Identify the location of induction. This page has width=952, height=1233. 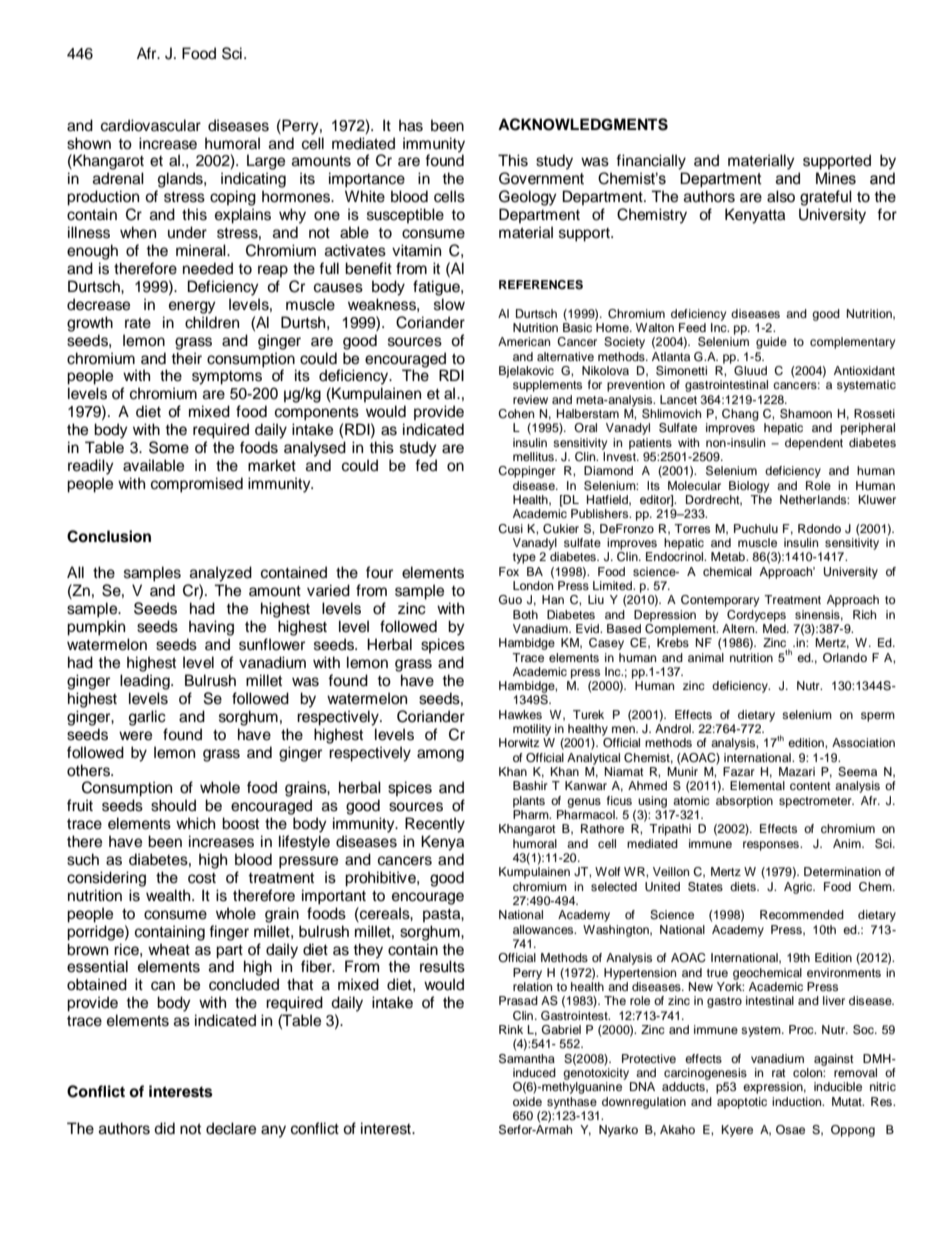
(798, 1101).
